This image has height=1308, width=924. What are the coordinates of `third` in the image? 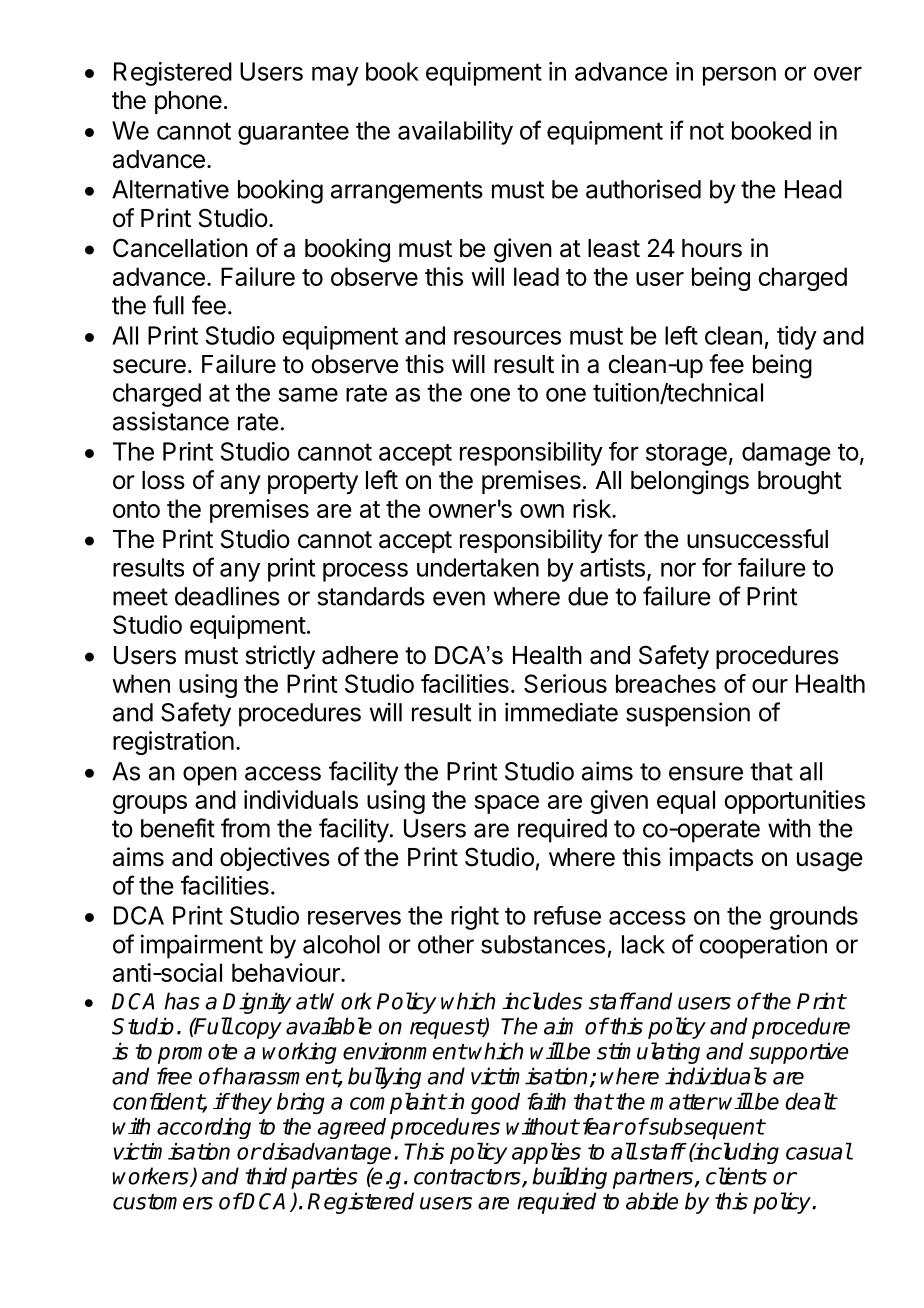 It's located at (266, 1176).
